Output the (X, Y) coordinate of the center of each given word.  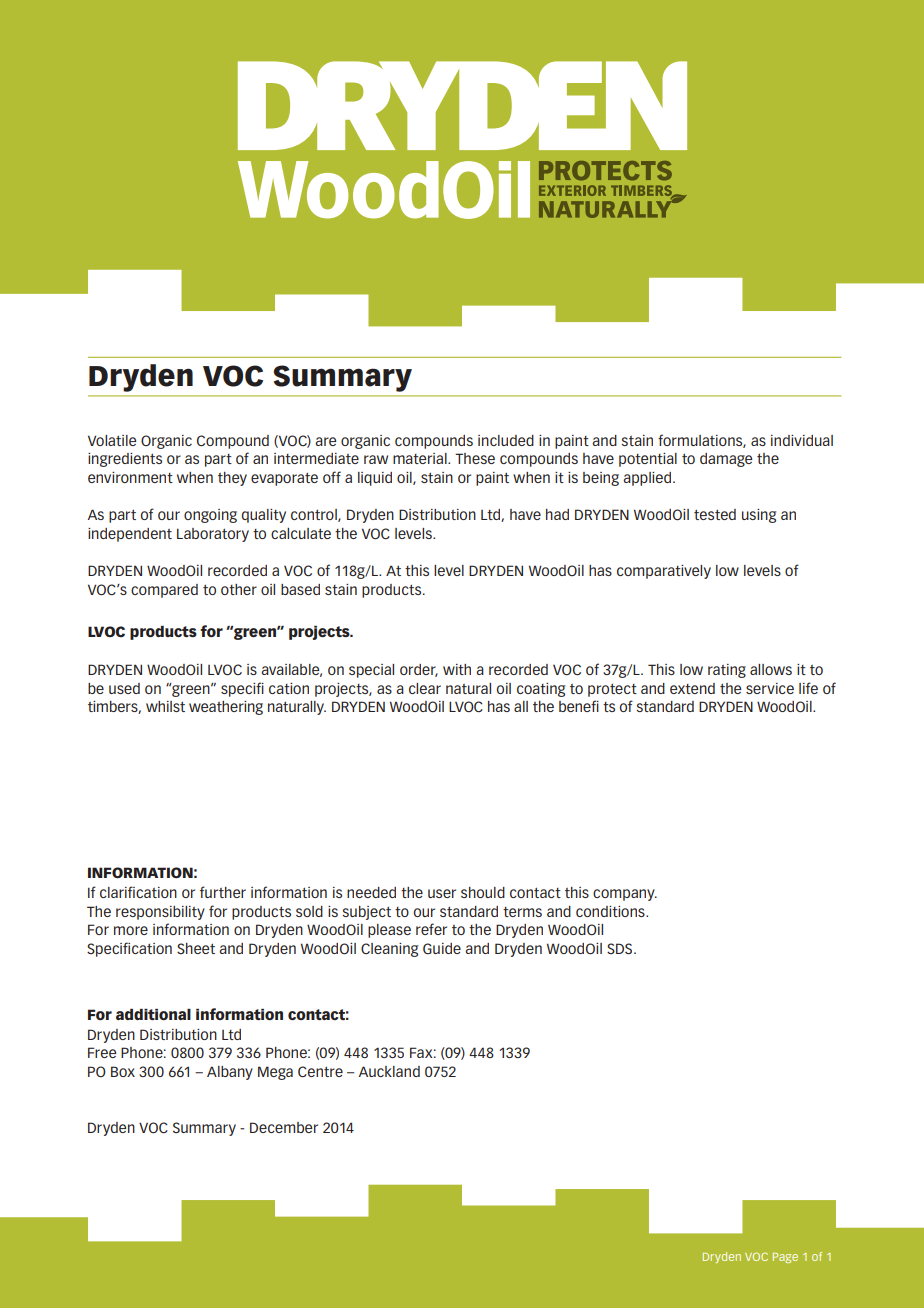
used (124, 688)
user (442, 893)
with (457, 669)
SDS (621, 949)
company (625, 895)
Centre (320, 1071)
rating (727, 671)
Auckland (389, 1071)
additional (153, 1014)
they (232, 479)
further (223, 892)
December (284, 1127)
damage (726, 460)
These (475, 458)
